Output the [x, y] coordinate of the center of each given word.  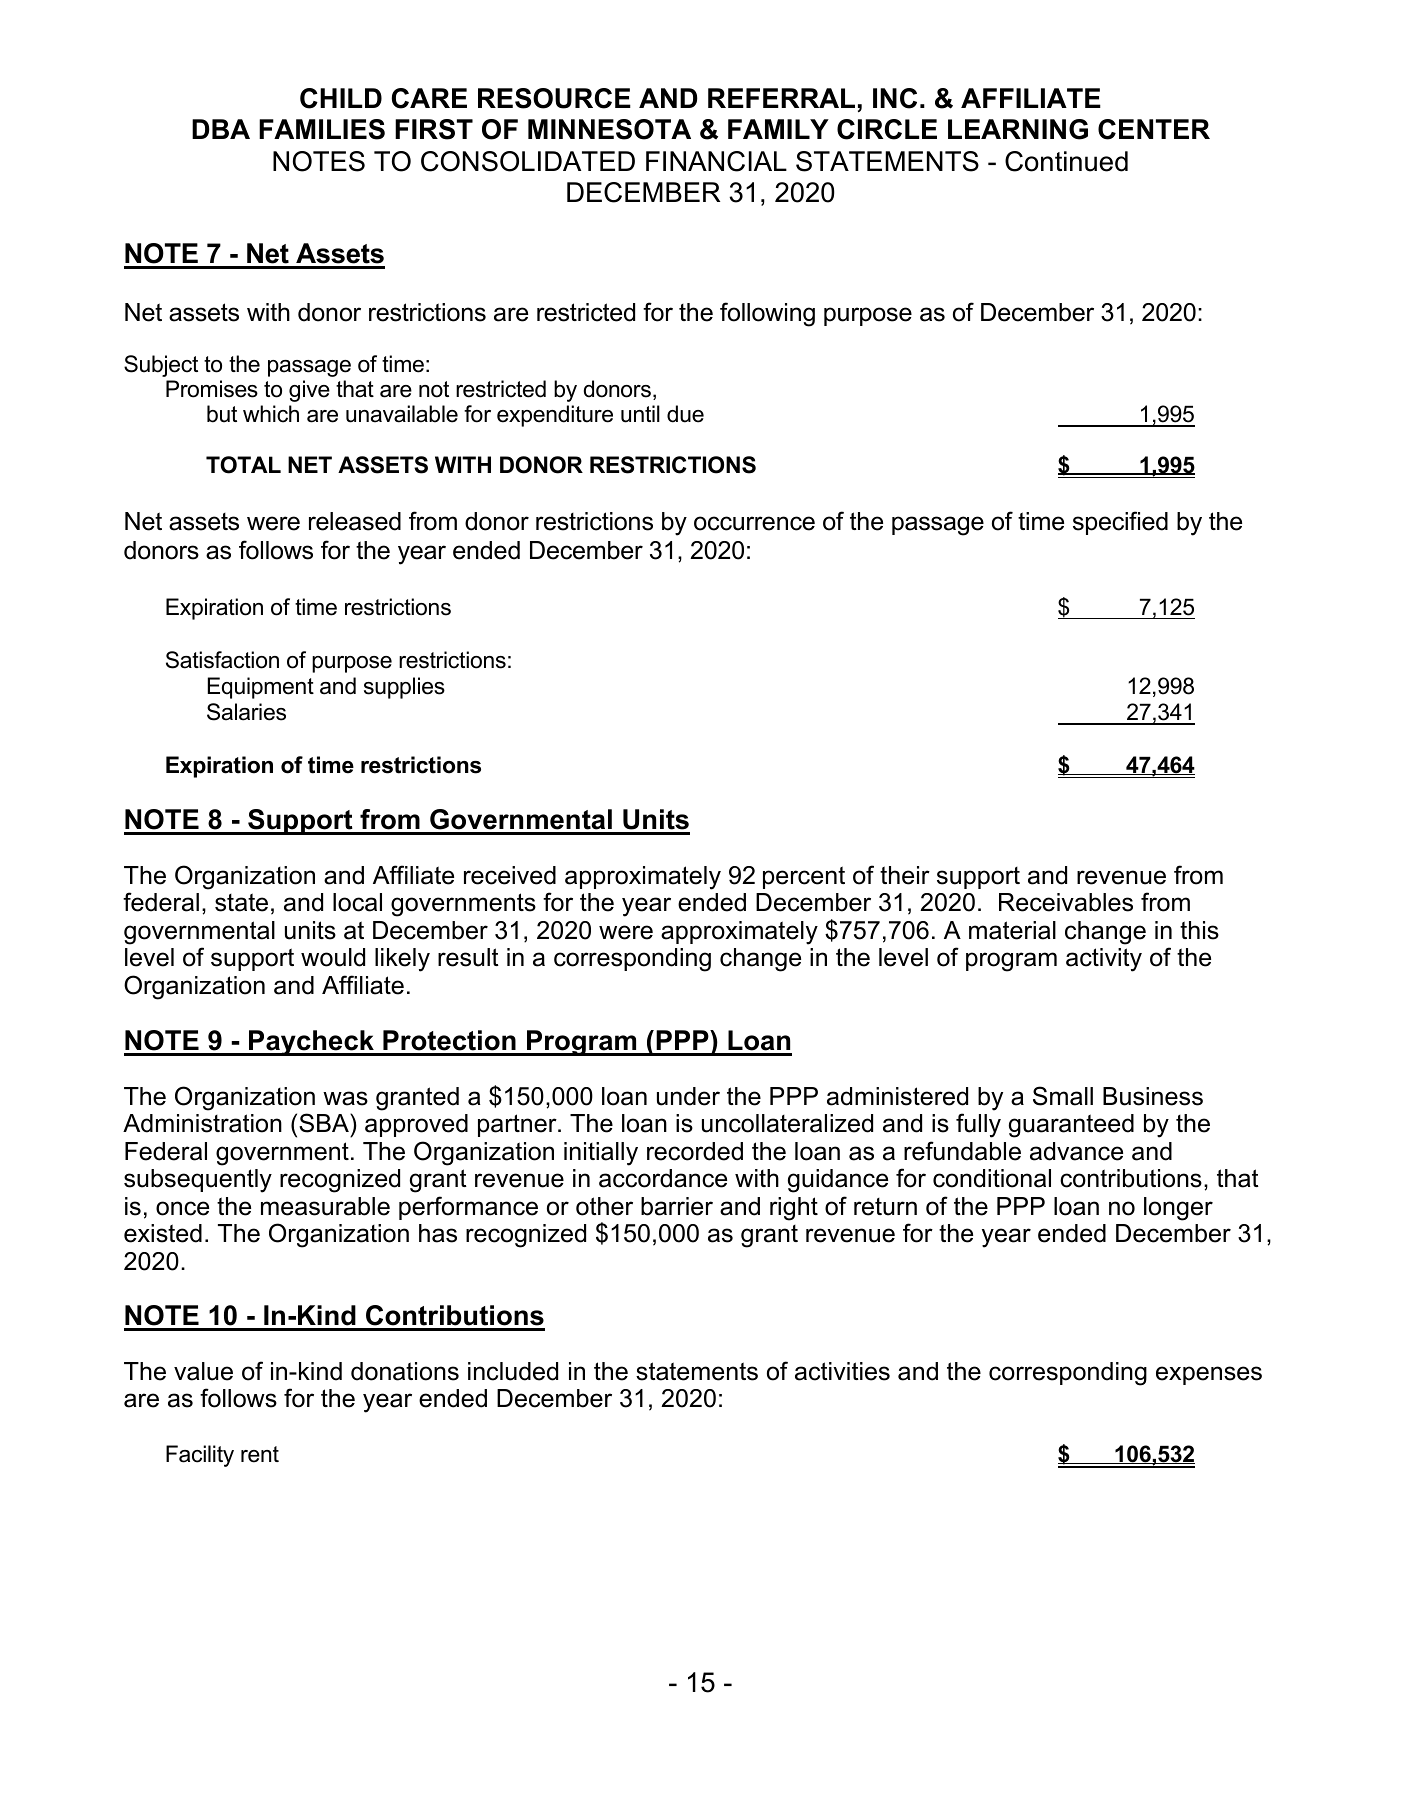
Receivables [1066, 902]
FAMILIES [322, 129]
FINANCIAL [716, 161]
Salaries [246, 712]
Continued [1066, 161]
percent [804, 877]
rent [260, 1454]
